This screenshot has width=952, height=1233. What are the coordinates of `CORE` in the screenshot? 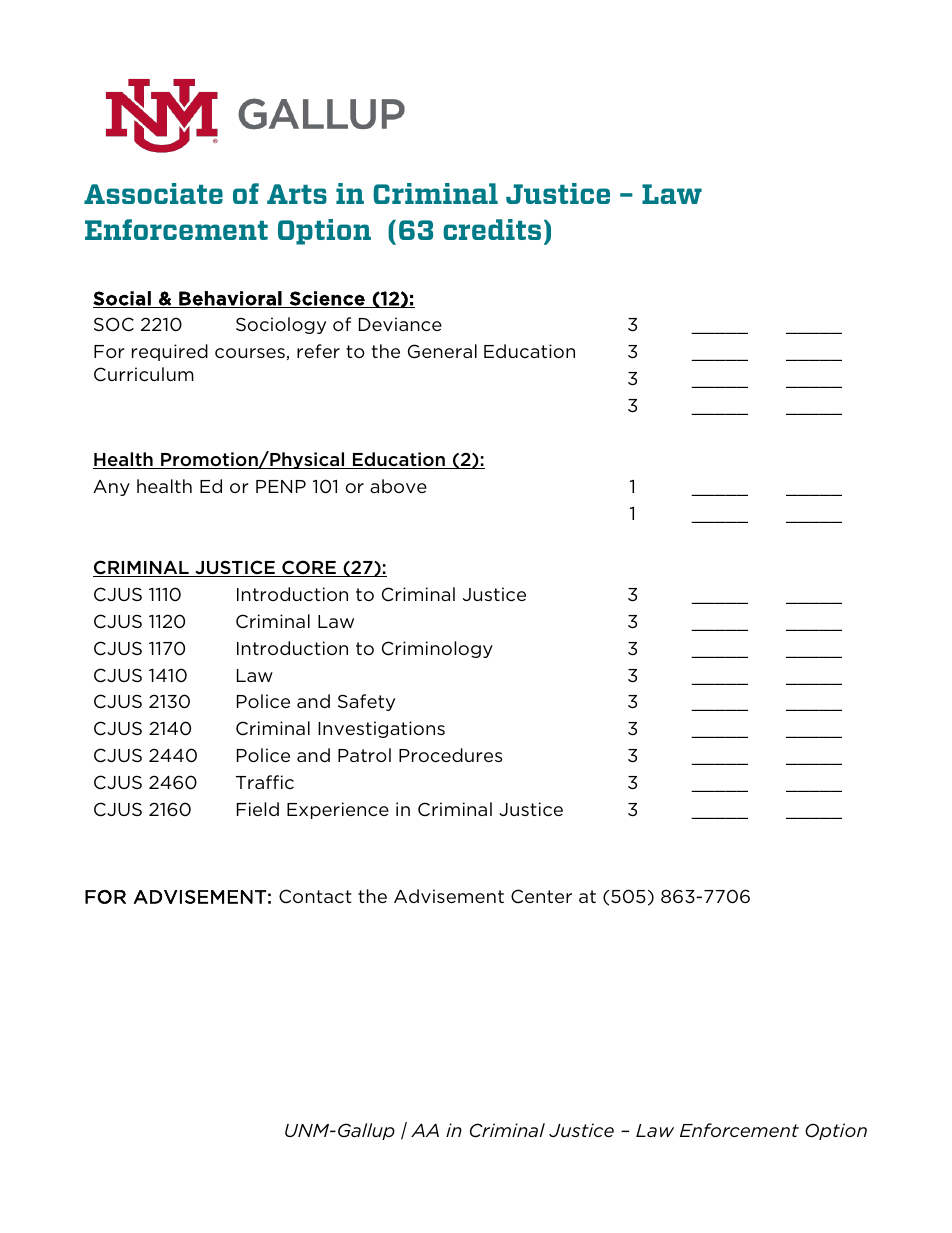 It's located at (309, 568).
